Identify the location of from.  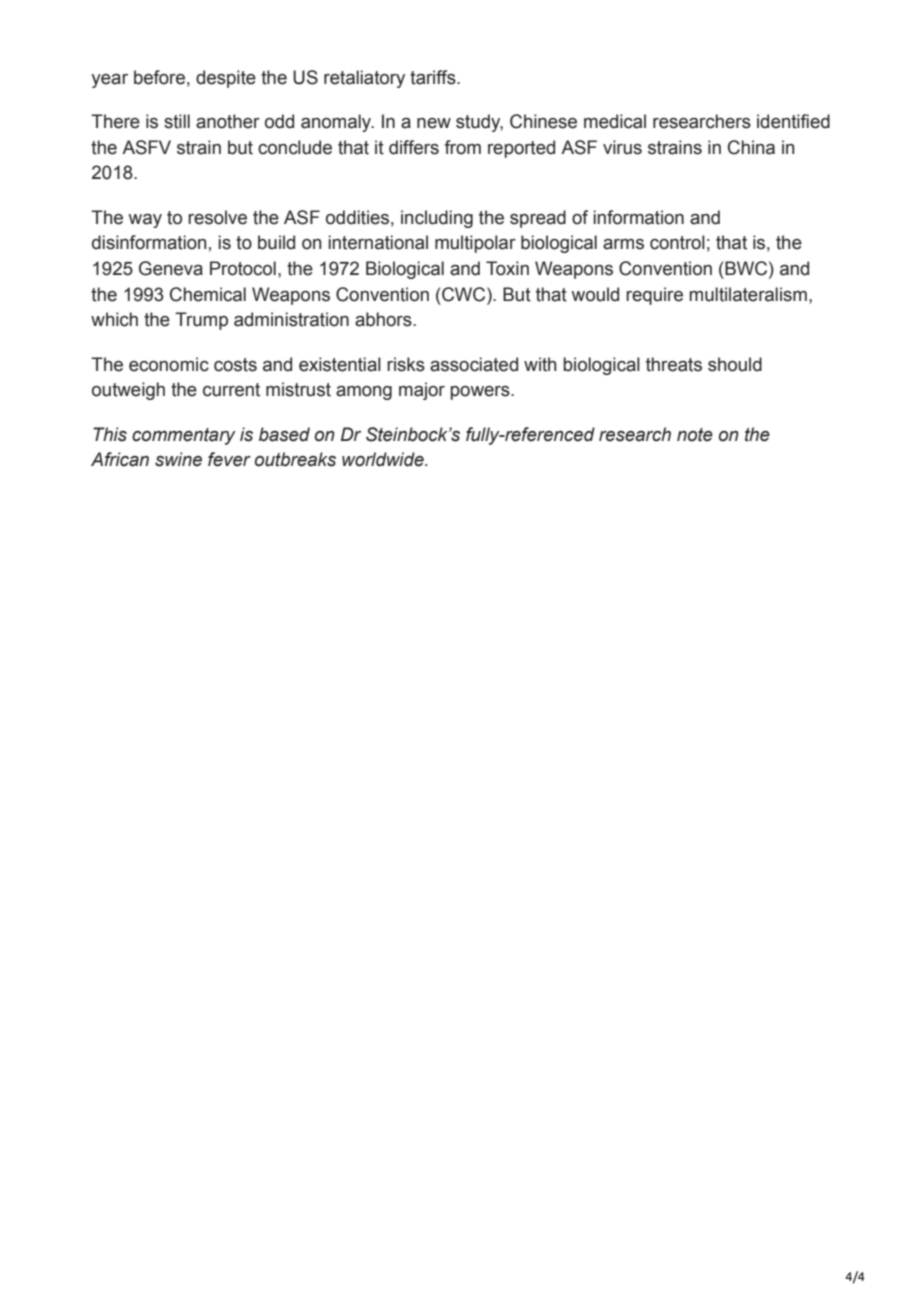
(462, 147).
